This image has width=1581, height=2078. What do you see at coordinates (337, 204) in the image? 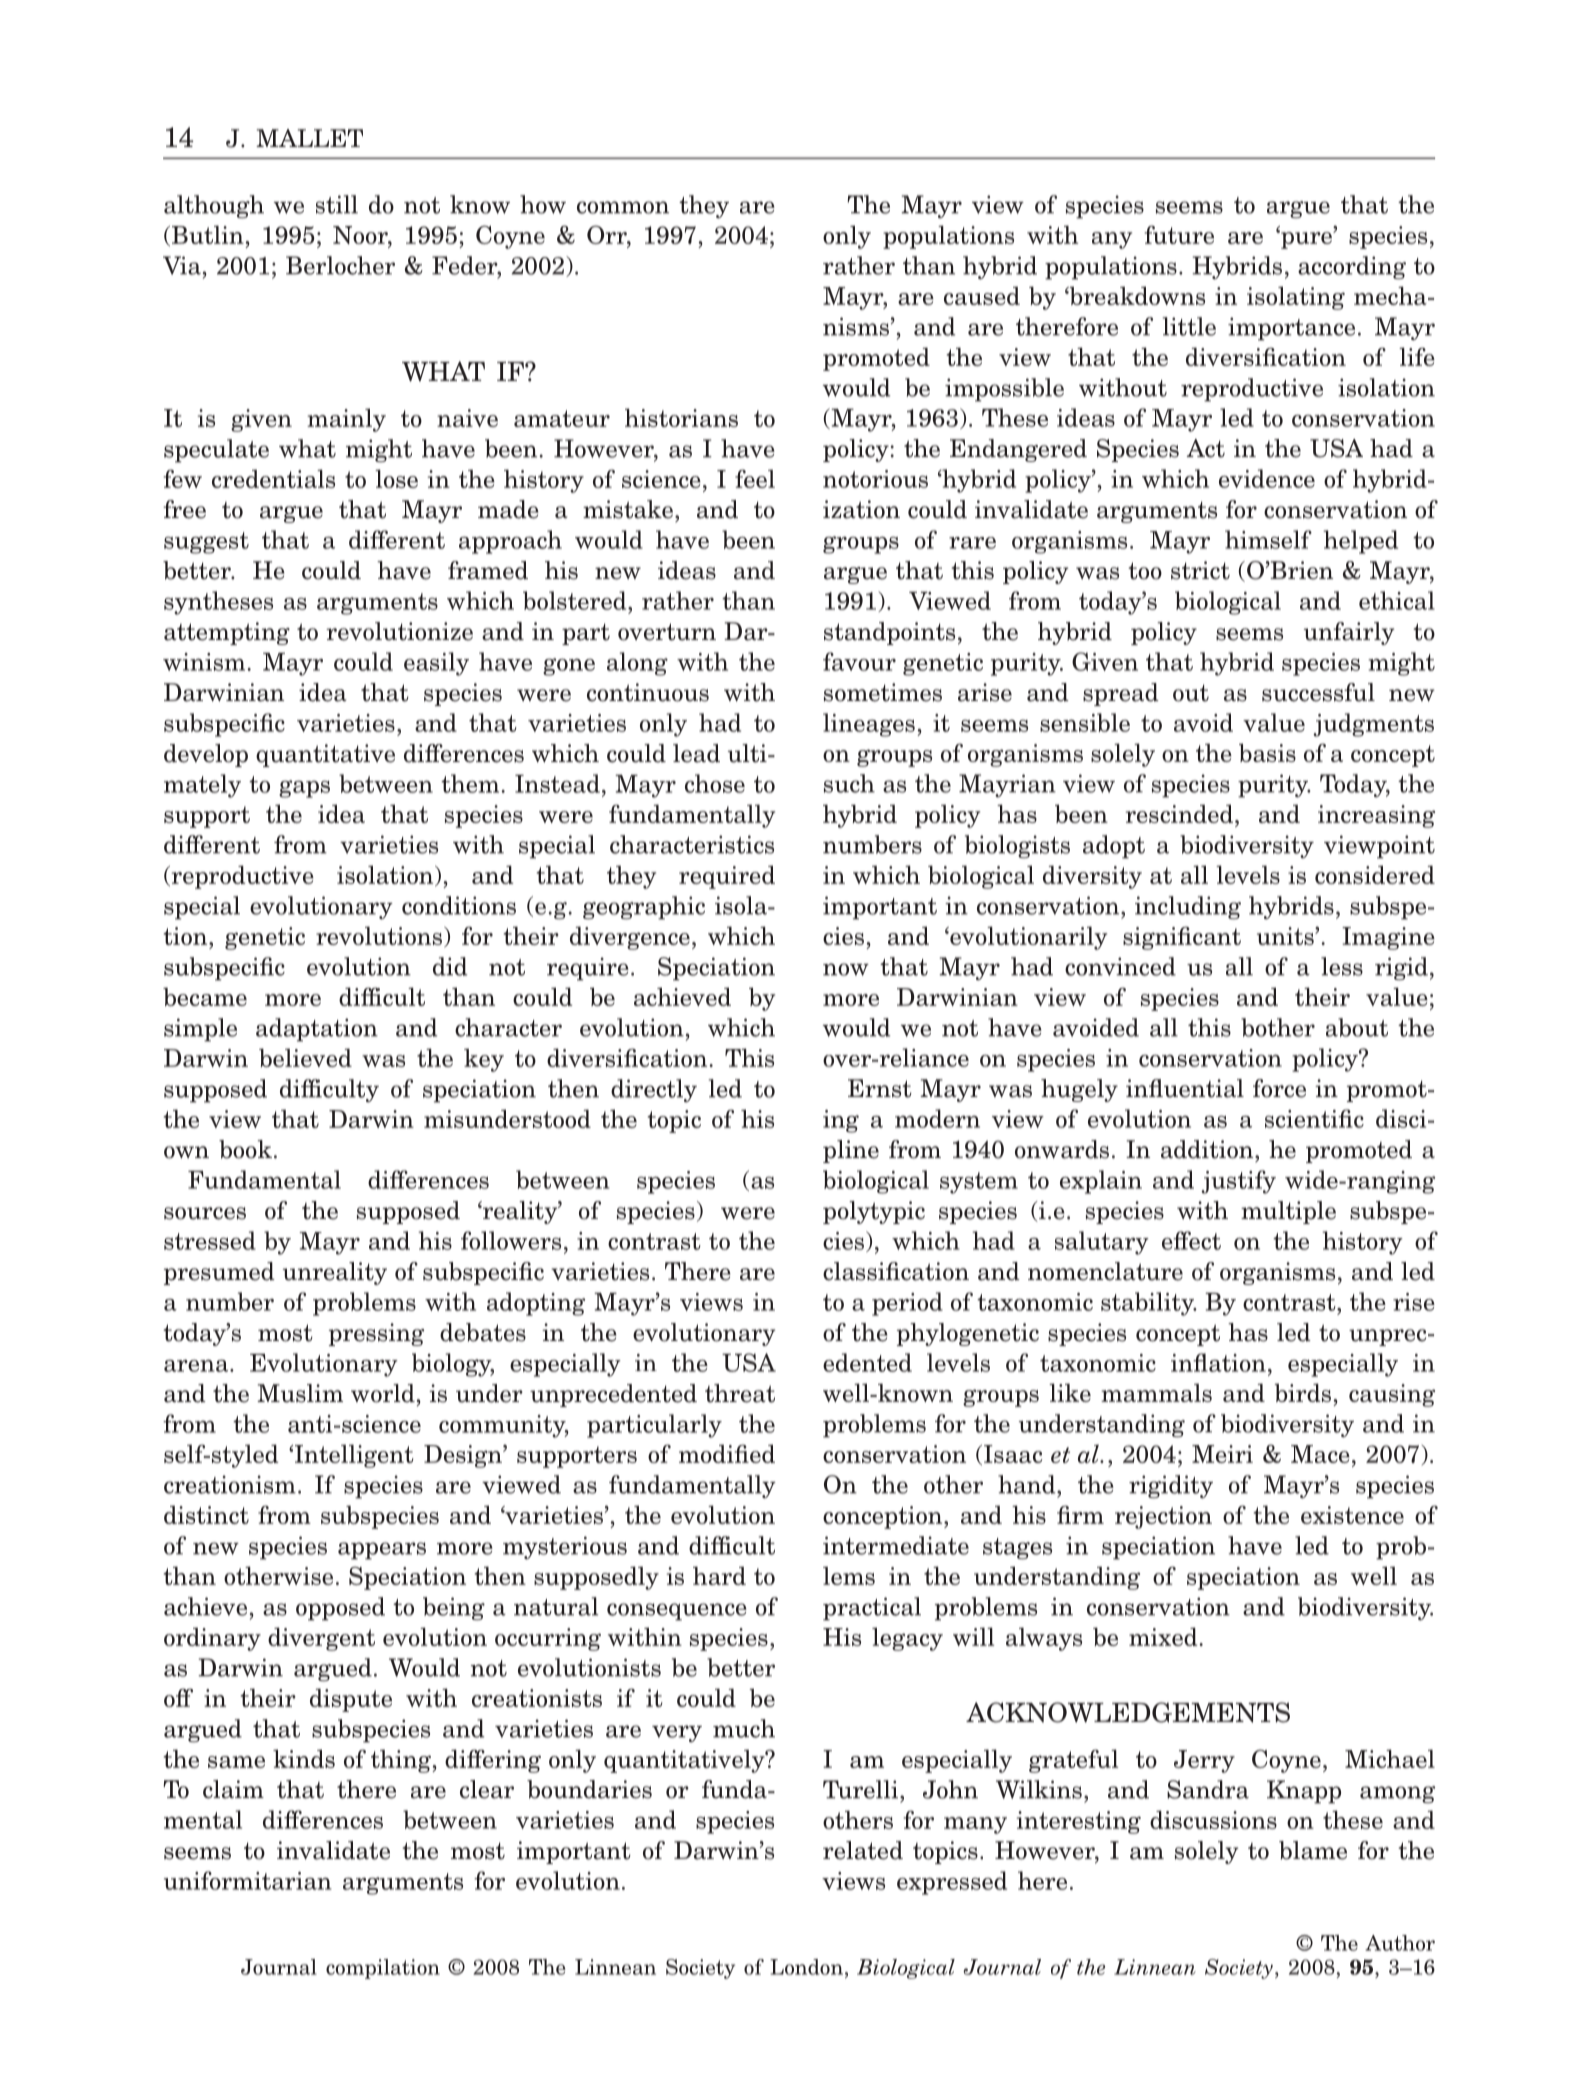
I see `still` at bounding box center [337, 204].
